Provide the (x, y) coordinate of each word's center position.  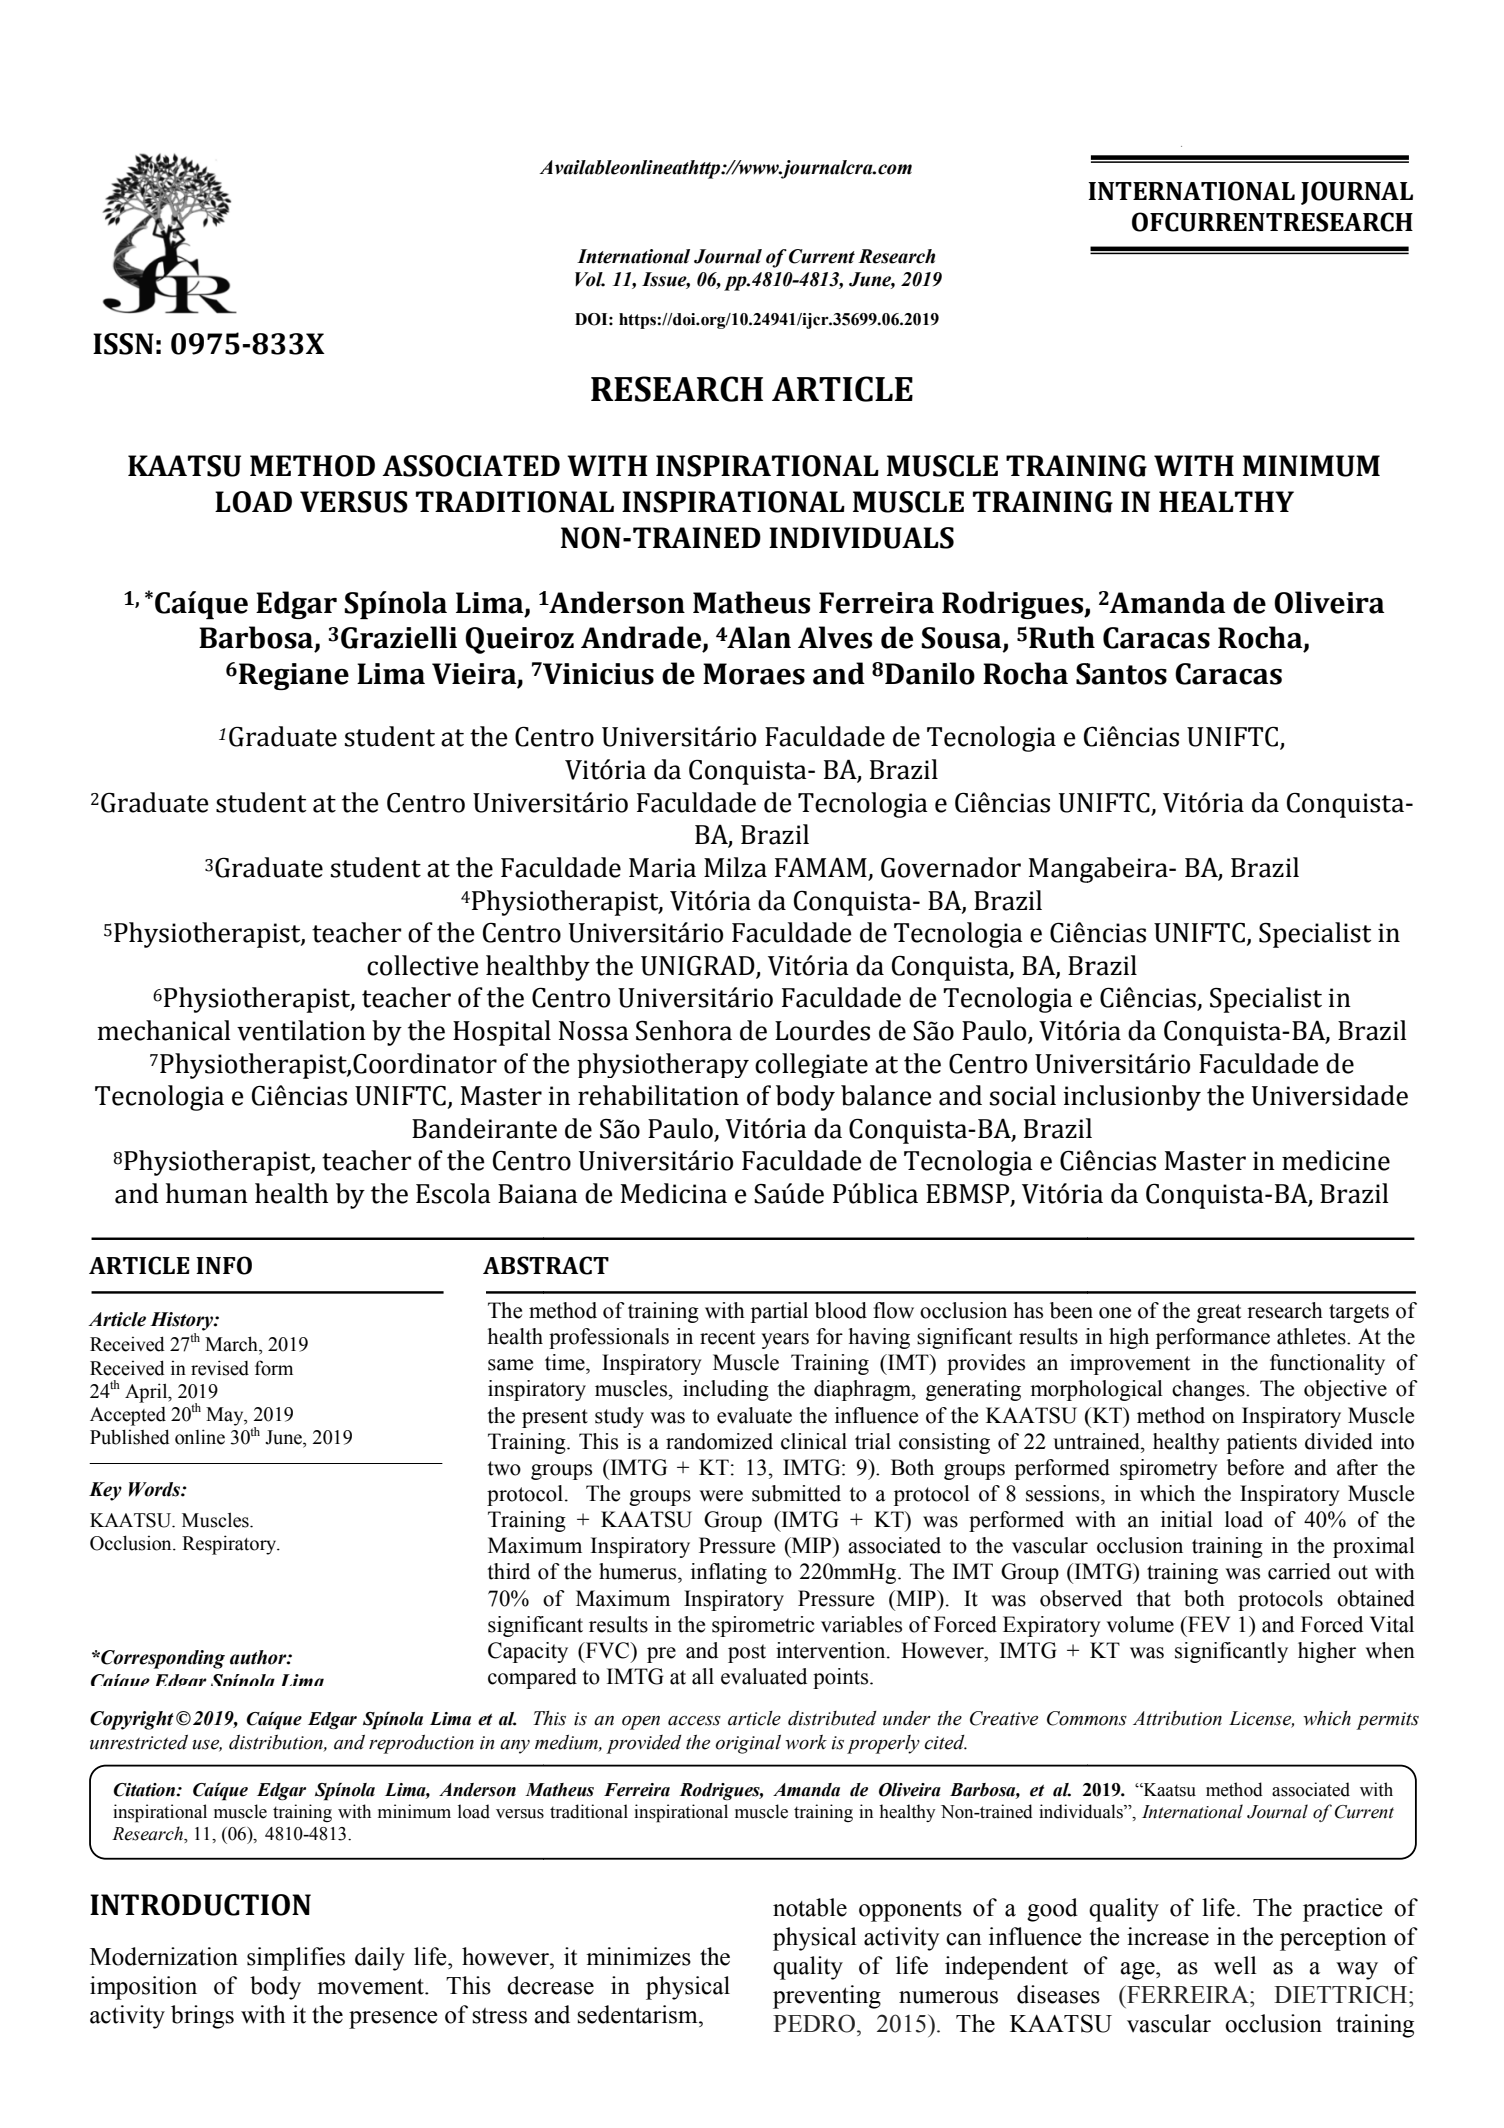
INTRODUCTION (200, 1905)
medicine (1336, 1160)
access (694, 1721)
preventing (827, 1997)
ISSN (123, 344)
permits (1387, 1721)
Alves (835, 637)
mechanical (163, 1030)
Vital (1392, 1624)
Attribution (1177, 1718)
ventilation (301, 1030)
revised (220, 1368)
